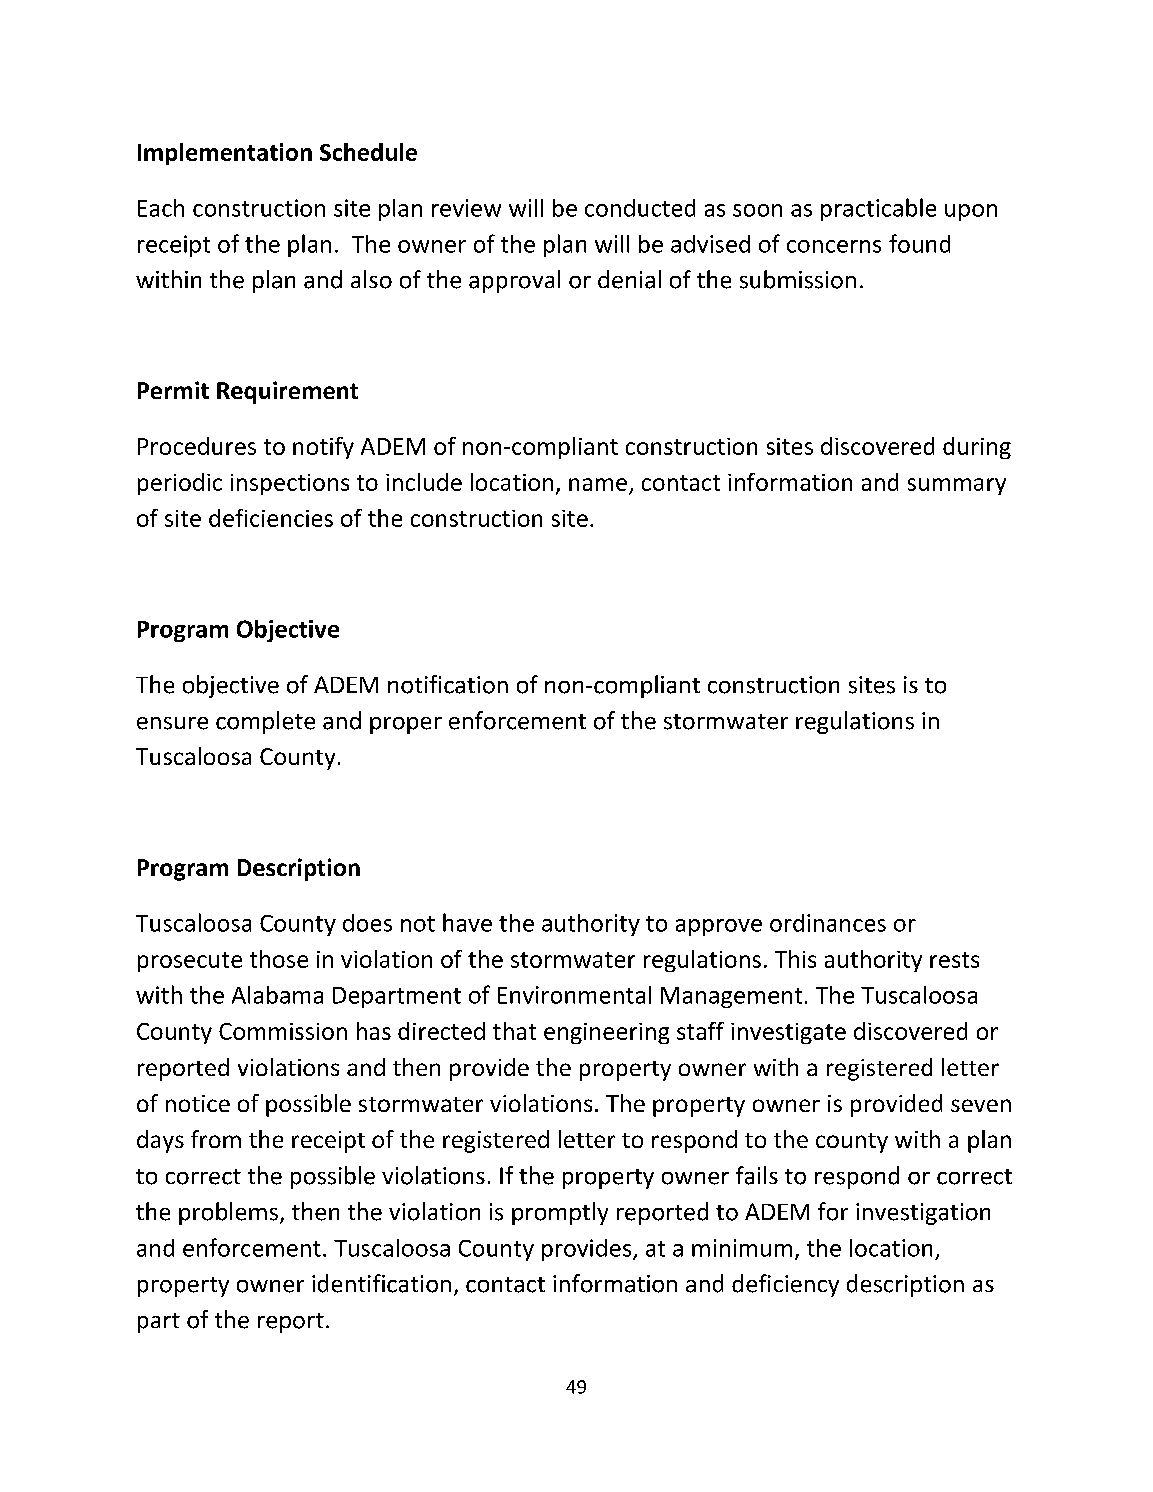 This image has height=1492, width=1153. What do you see at coordinates (225, 154) in the image?
I see `Implementation` at bounding box center [225, 154].
